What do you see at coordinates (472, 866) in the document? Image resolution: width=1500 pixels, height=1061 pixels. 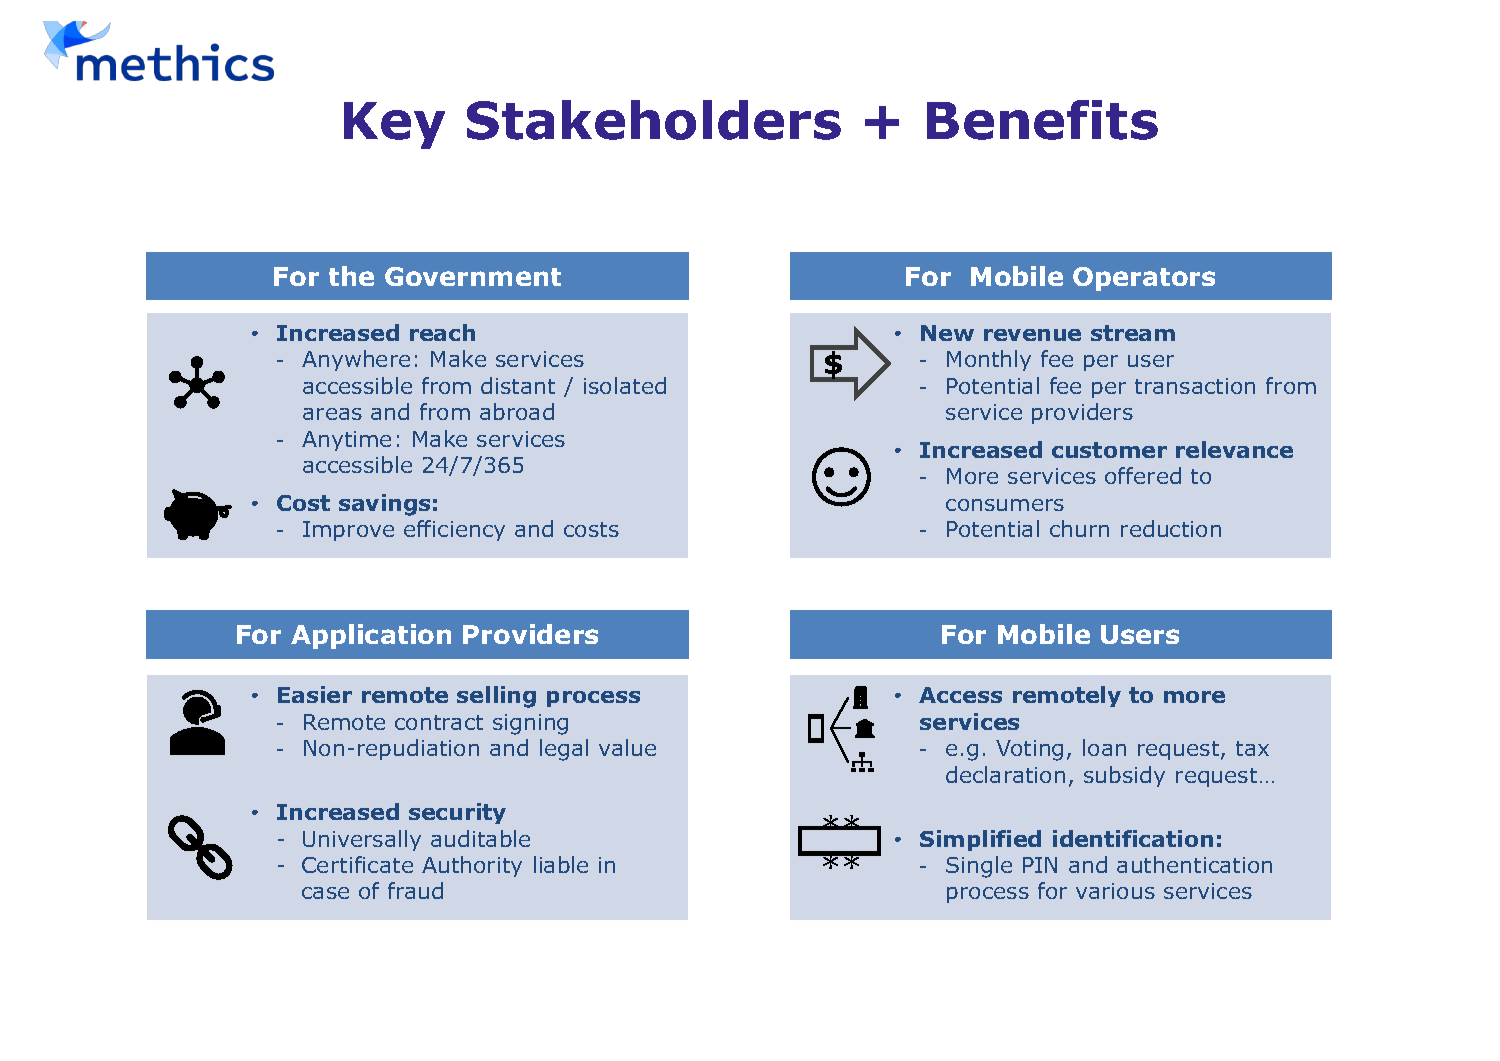 I see `Authority` at bounding box center [472, 866].
